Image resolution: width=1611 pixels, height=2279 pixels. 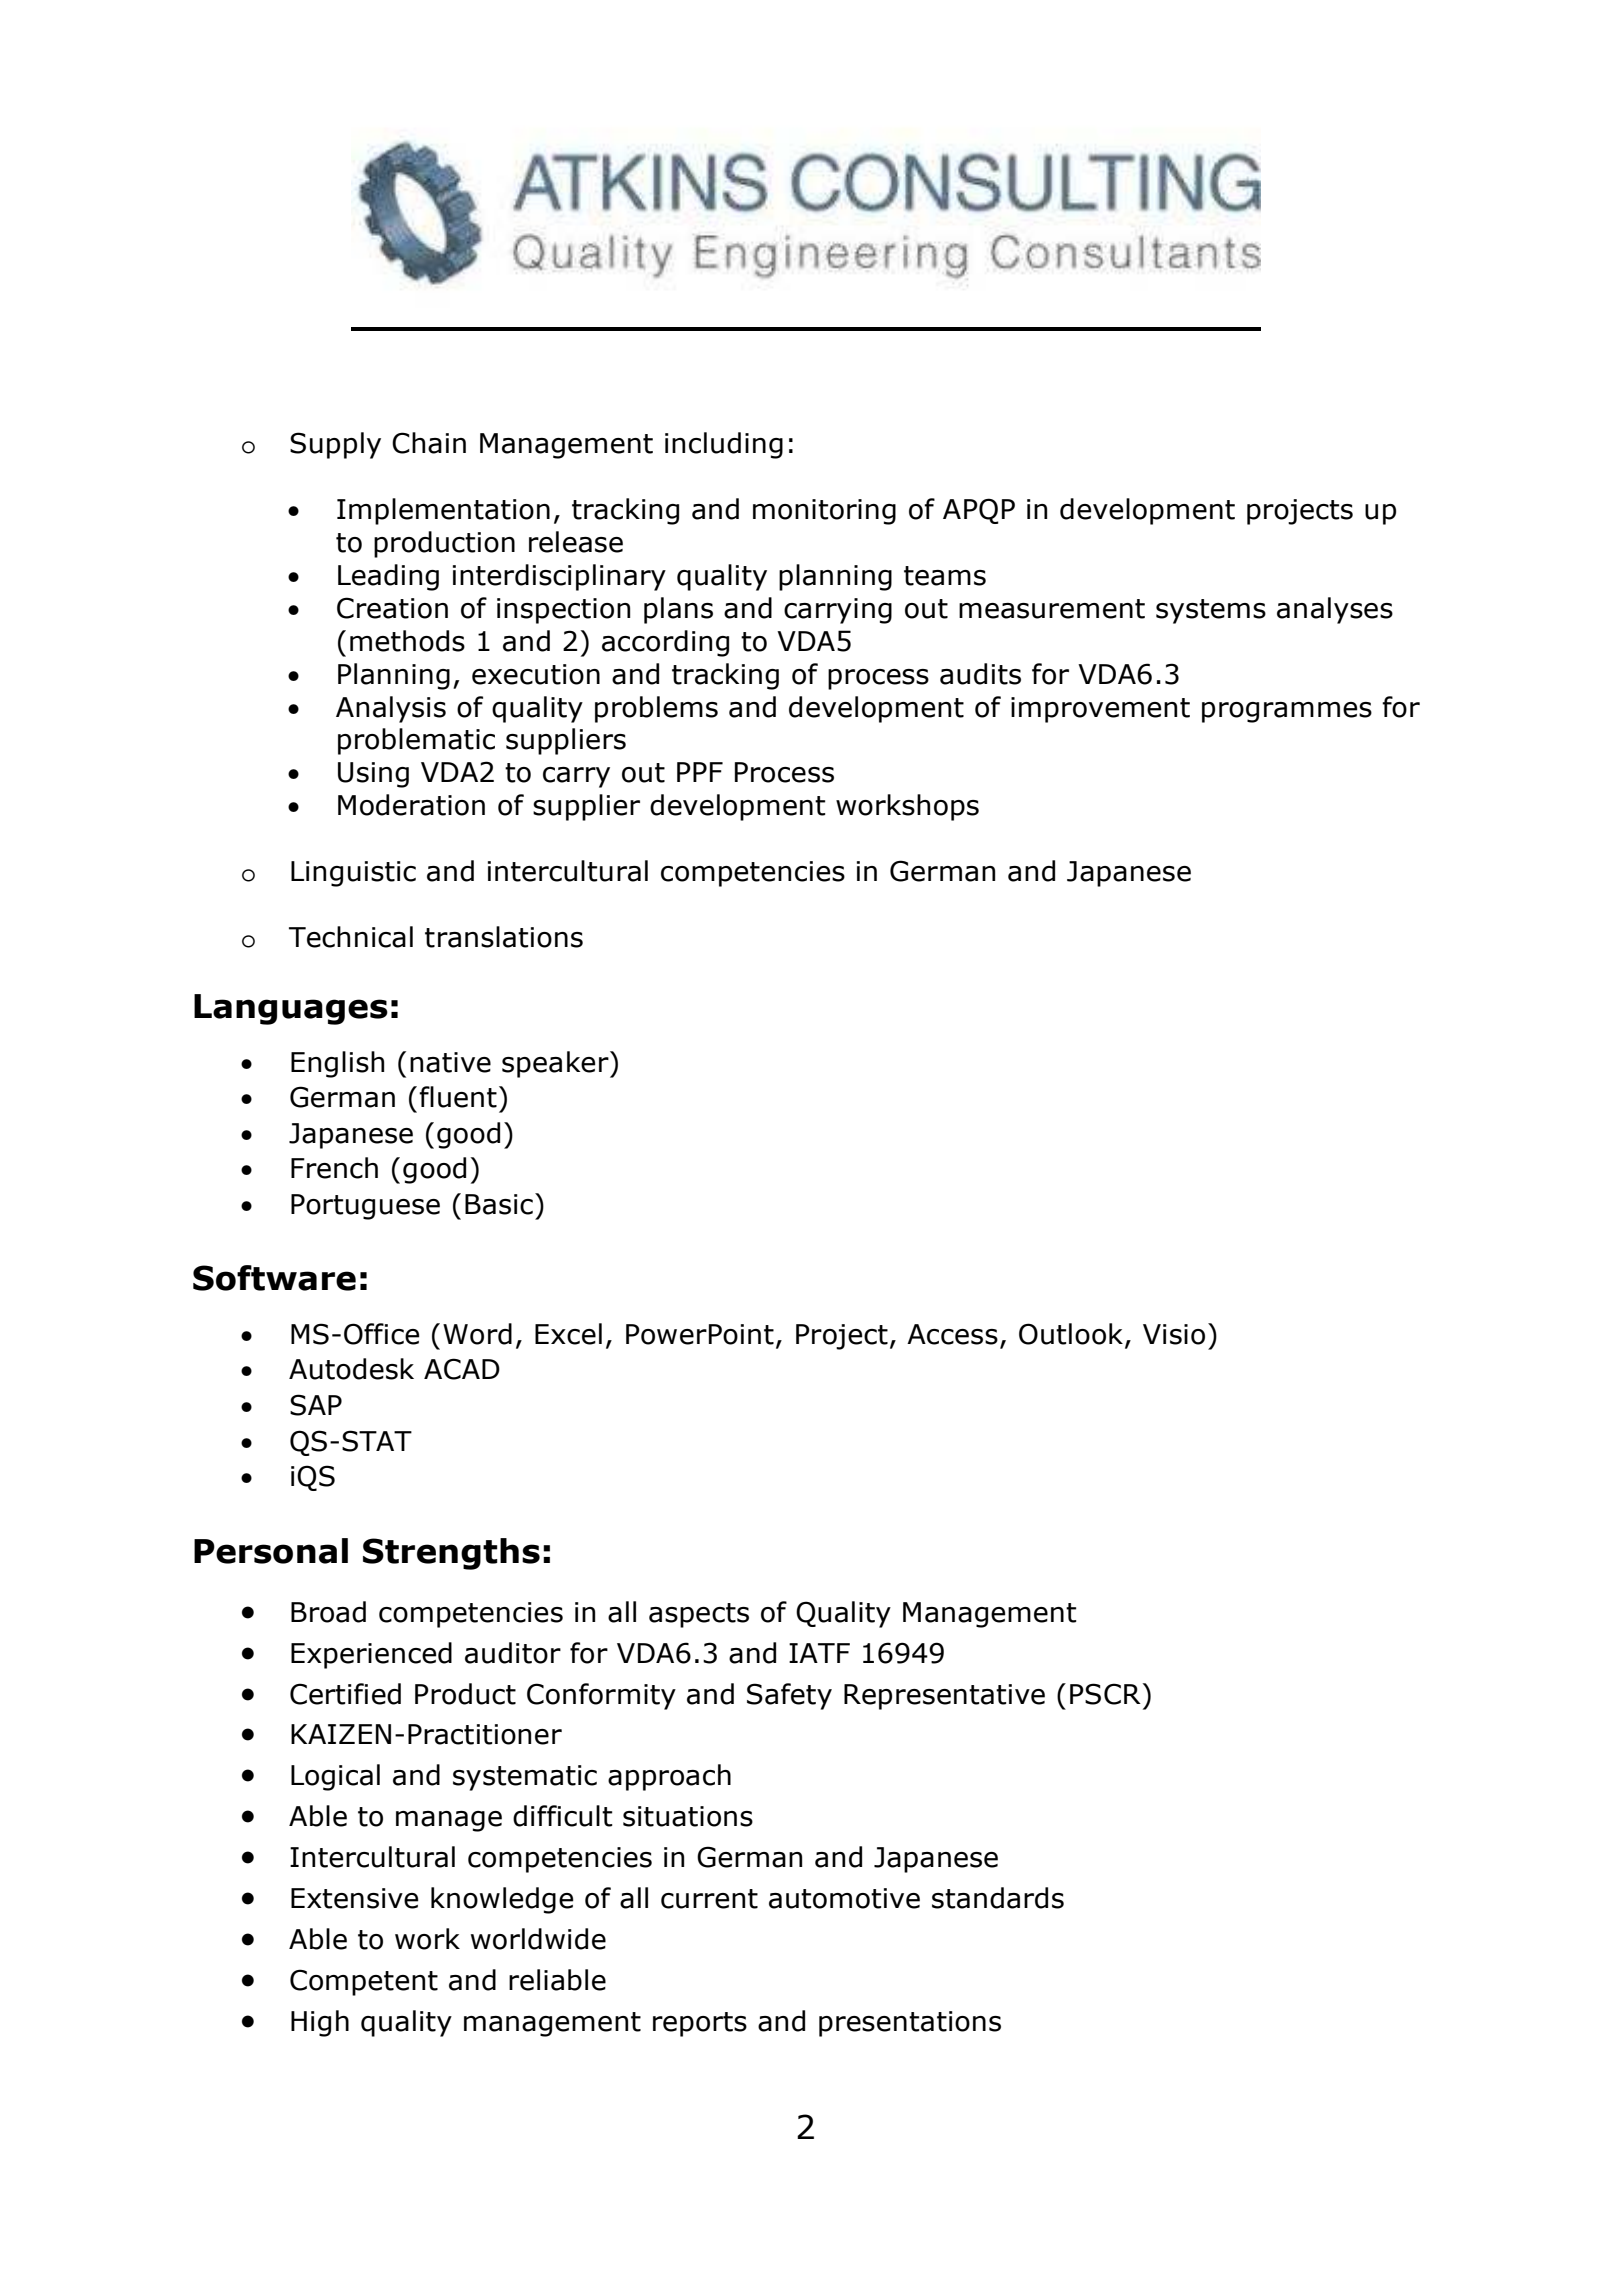 What do you see at coordinates (364, 1982) in the page?
I see `Competent` at bounding box center [364, 1982].
